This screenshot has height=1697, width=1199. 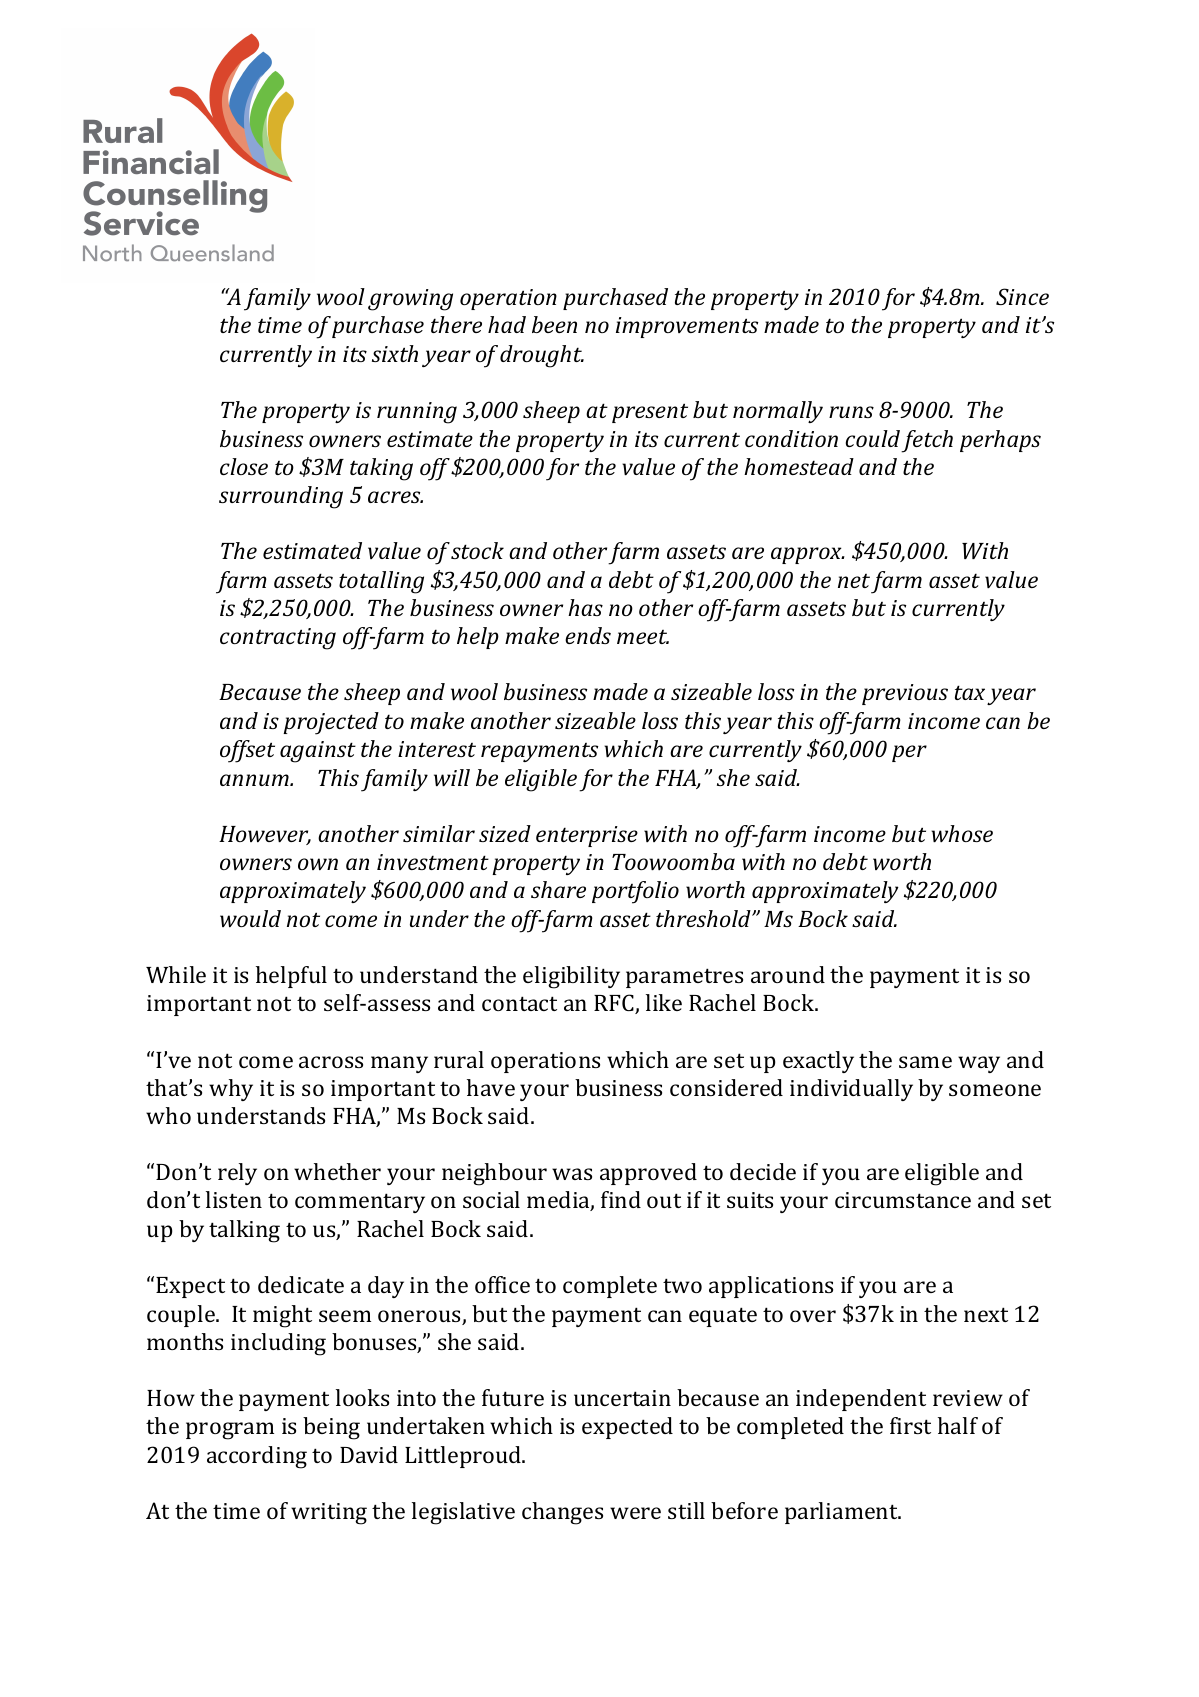 I want to click on sixth, so click(x=395, y=353).
